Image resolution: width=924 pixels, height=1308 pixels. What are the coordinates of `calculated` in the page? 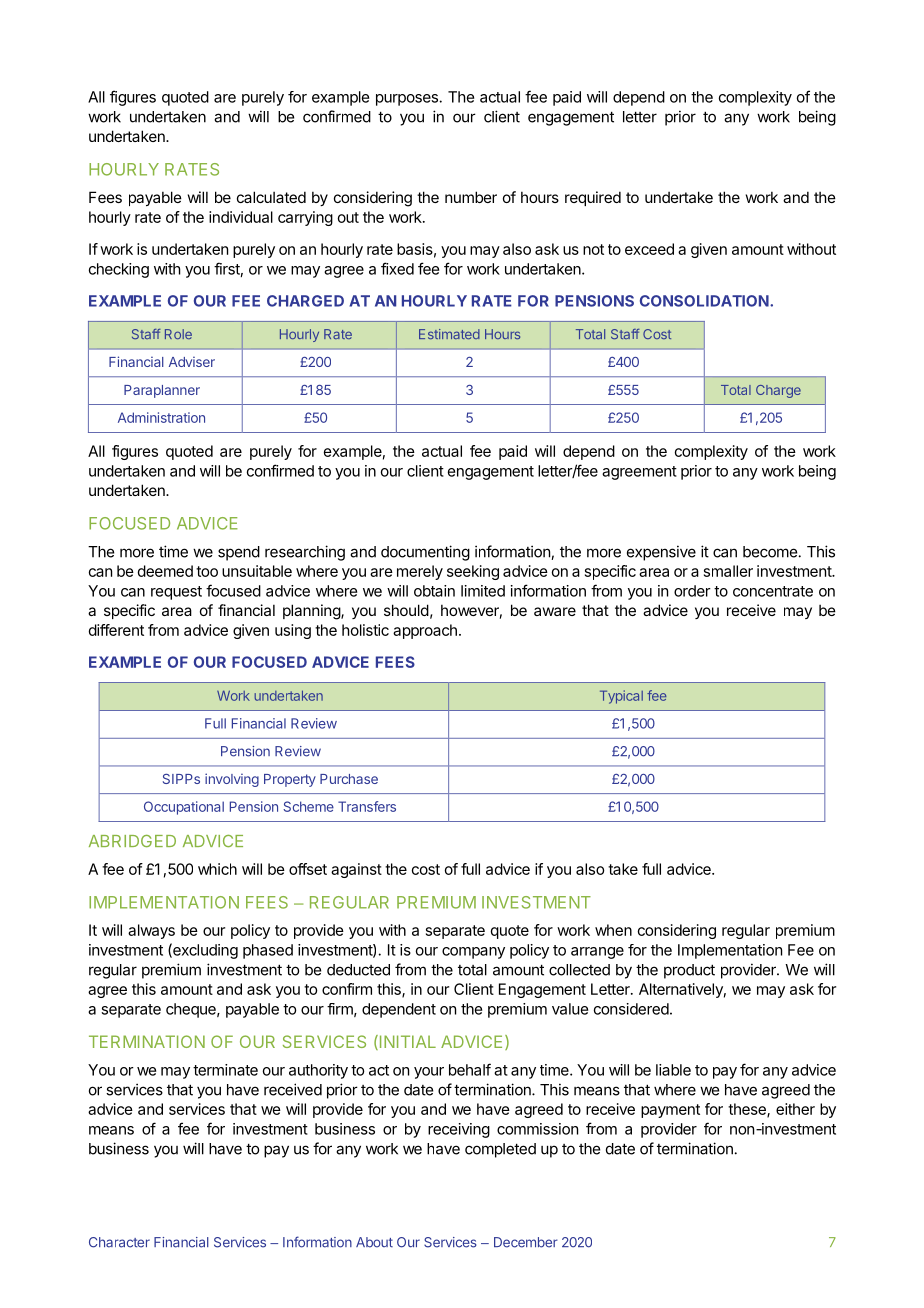 It's located at (271, 197).
